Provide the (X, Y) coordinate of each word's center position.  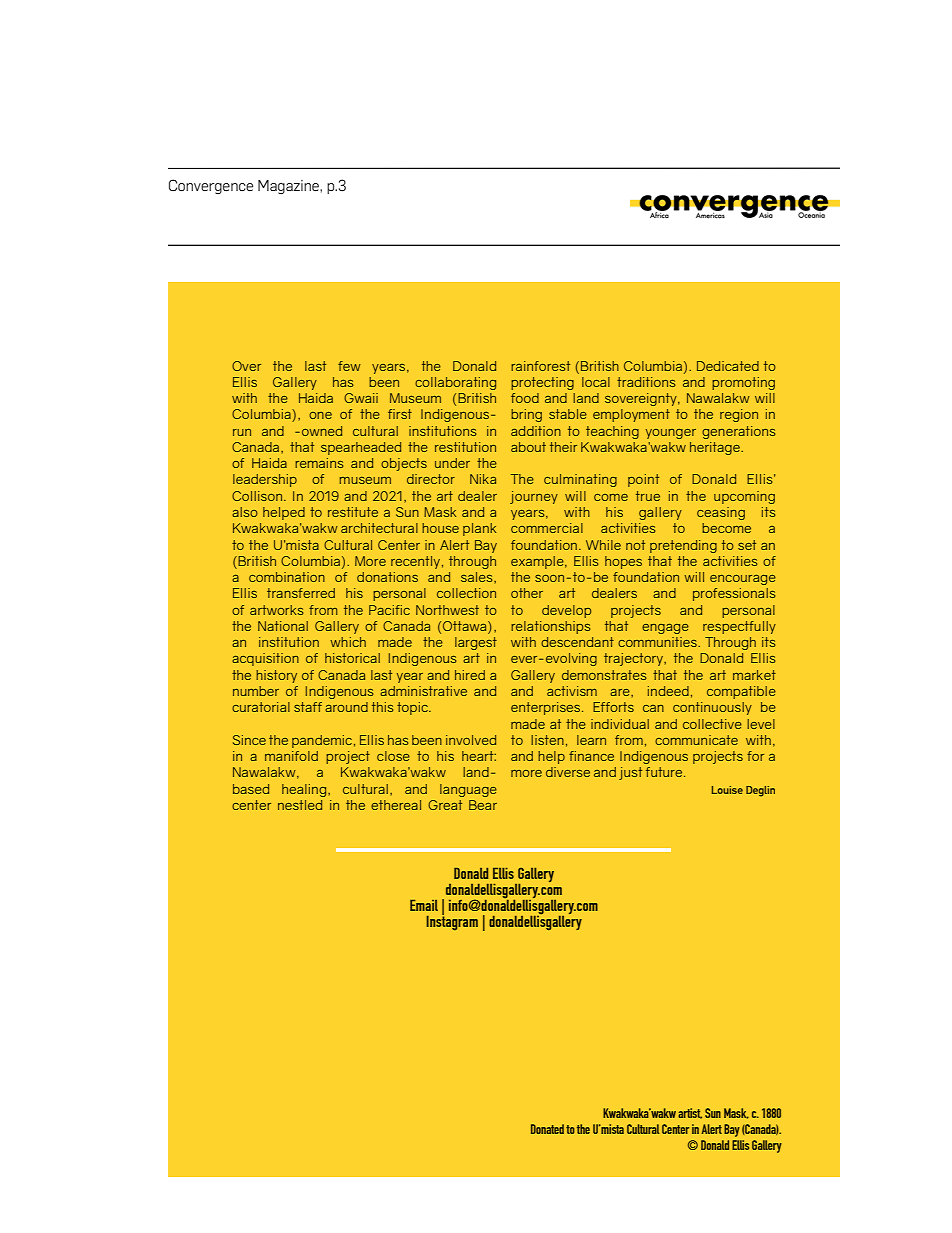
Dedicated (728, 366)
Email (424, 905)
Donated (547, 1129)
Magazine (289, 187)
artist (690, 1113)
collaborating (455, 383)
